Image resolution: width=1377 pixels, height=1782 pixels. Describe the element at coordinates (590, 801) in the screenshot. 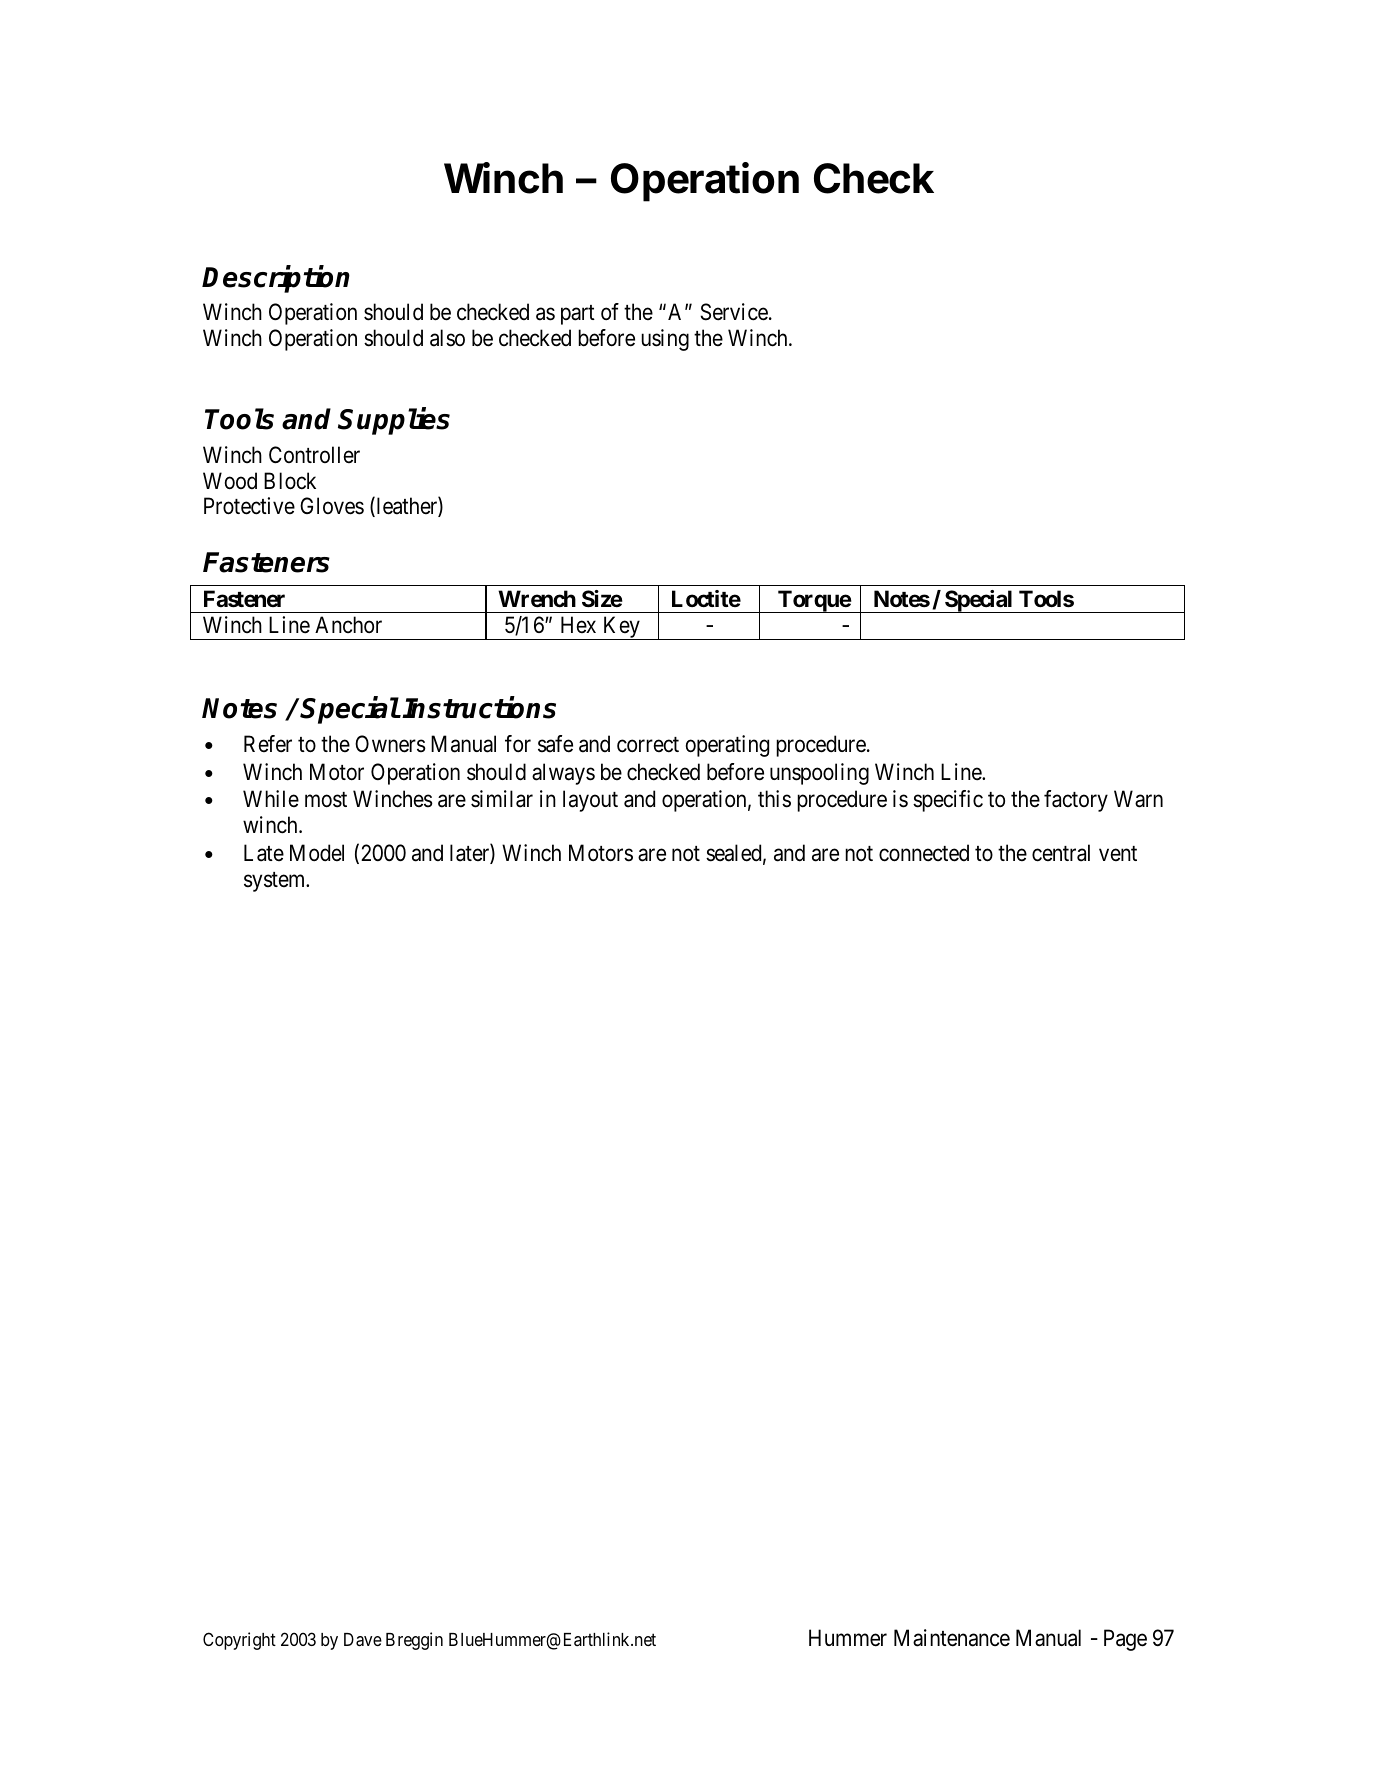

I see `layout` at that location.
